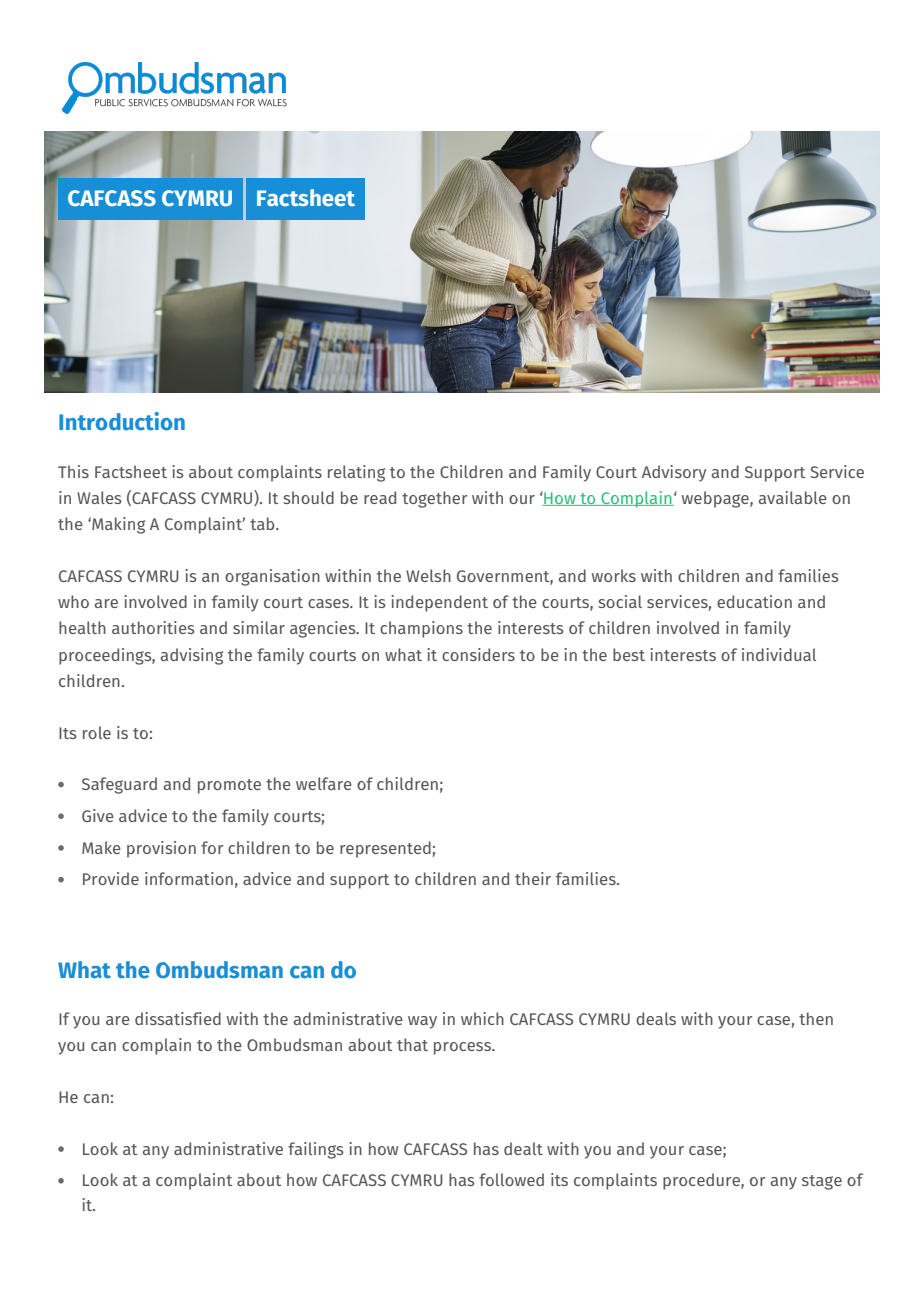 The height and width of the screenshot is (1308, 924). What do you see at coordinates (511, 1179) in the screenshot?
I see `followed` at bounding box center [511, 1179].
